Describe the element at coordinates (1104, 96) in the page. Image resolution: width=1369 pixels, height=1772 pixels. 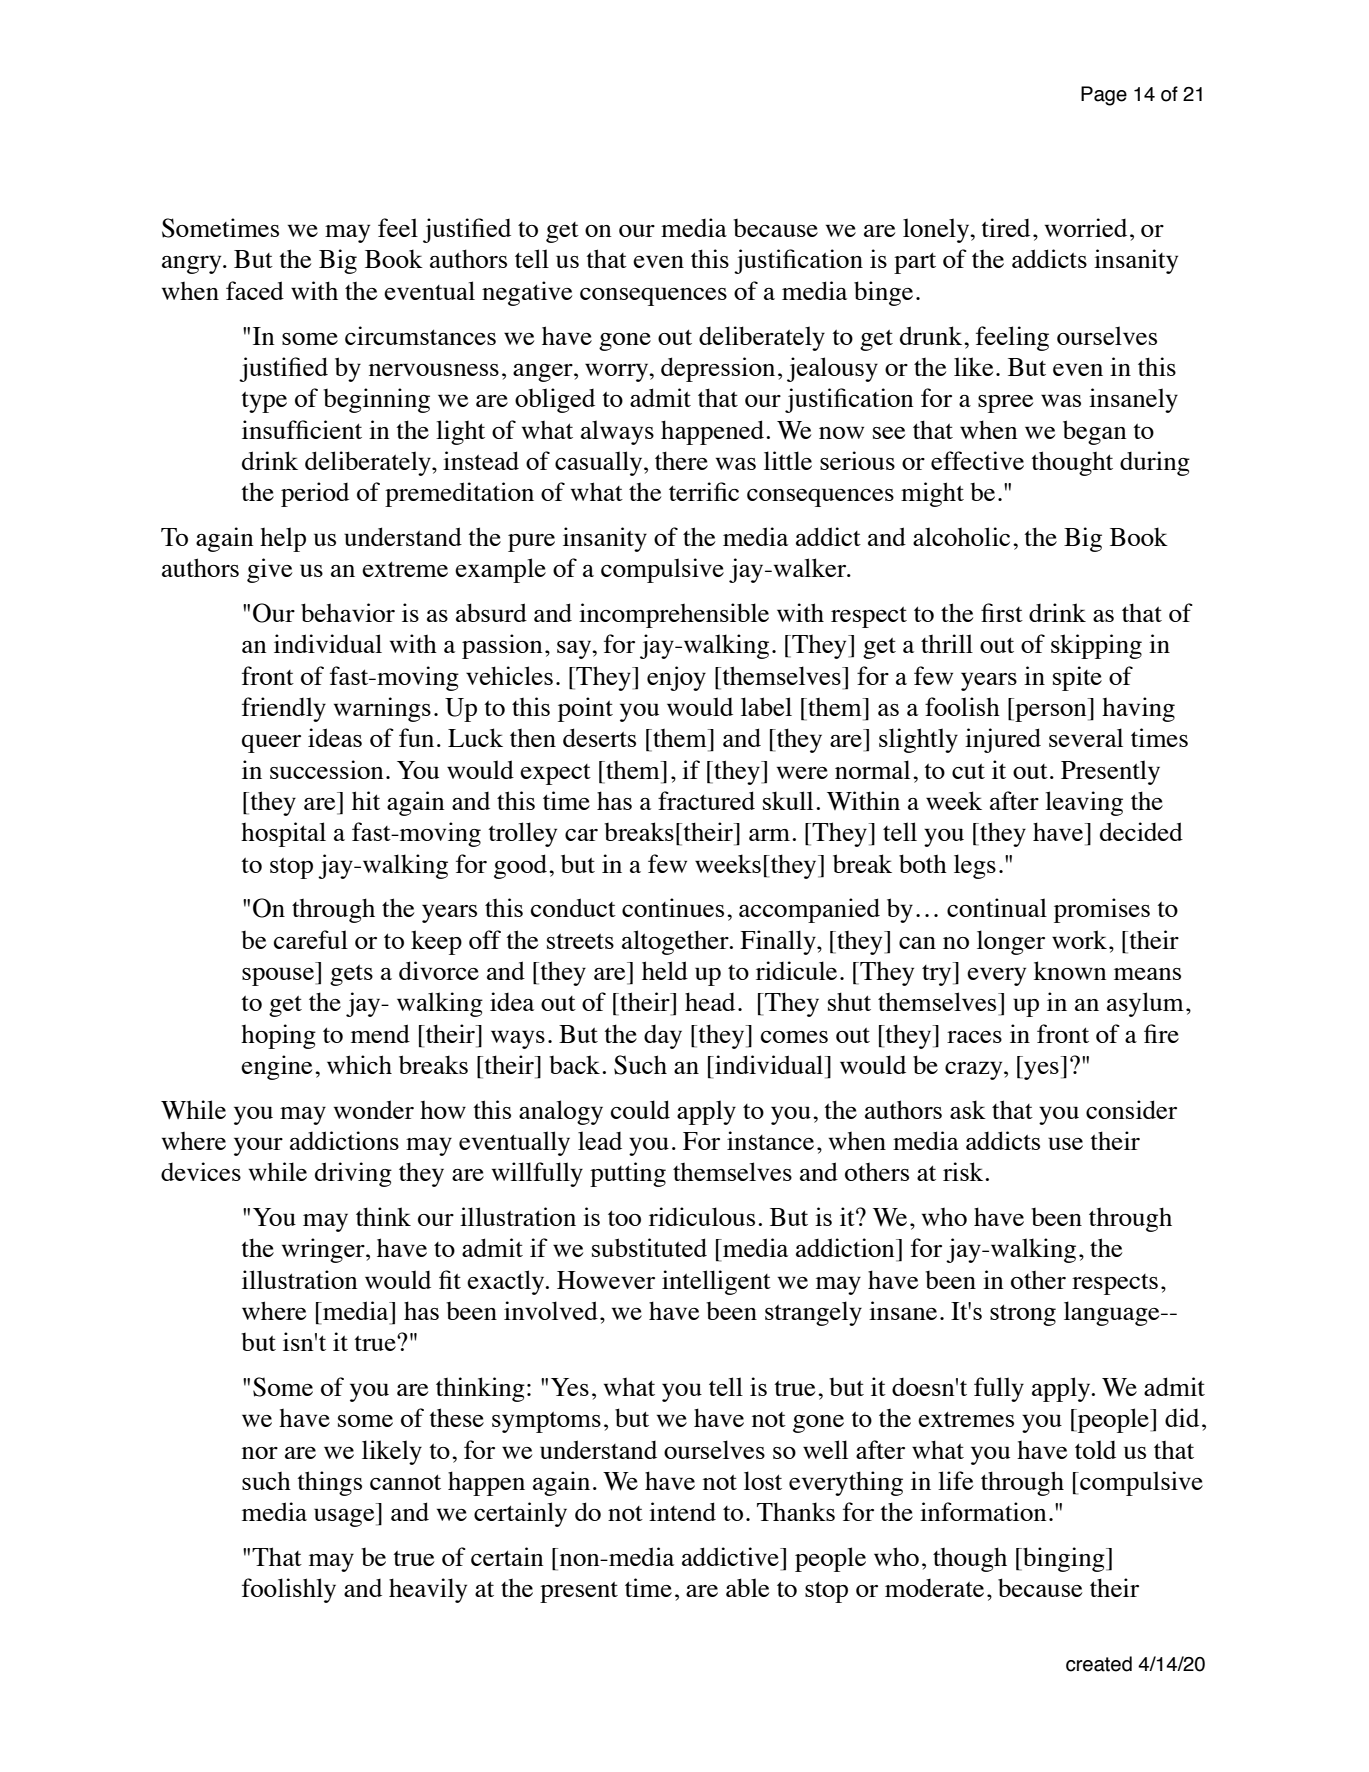
I see `Page` at that location.
